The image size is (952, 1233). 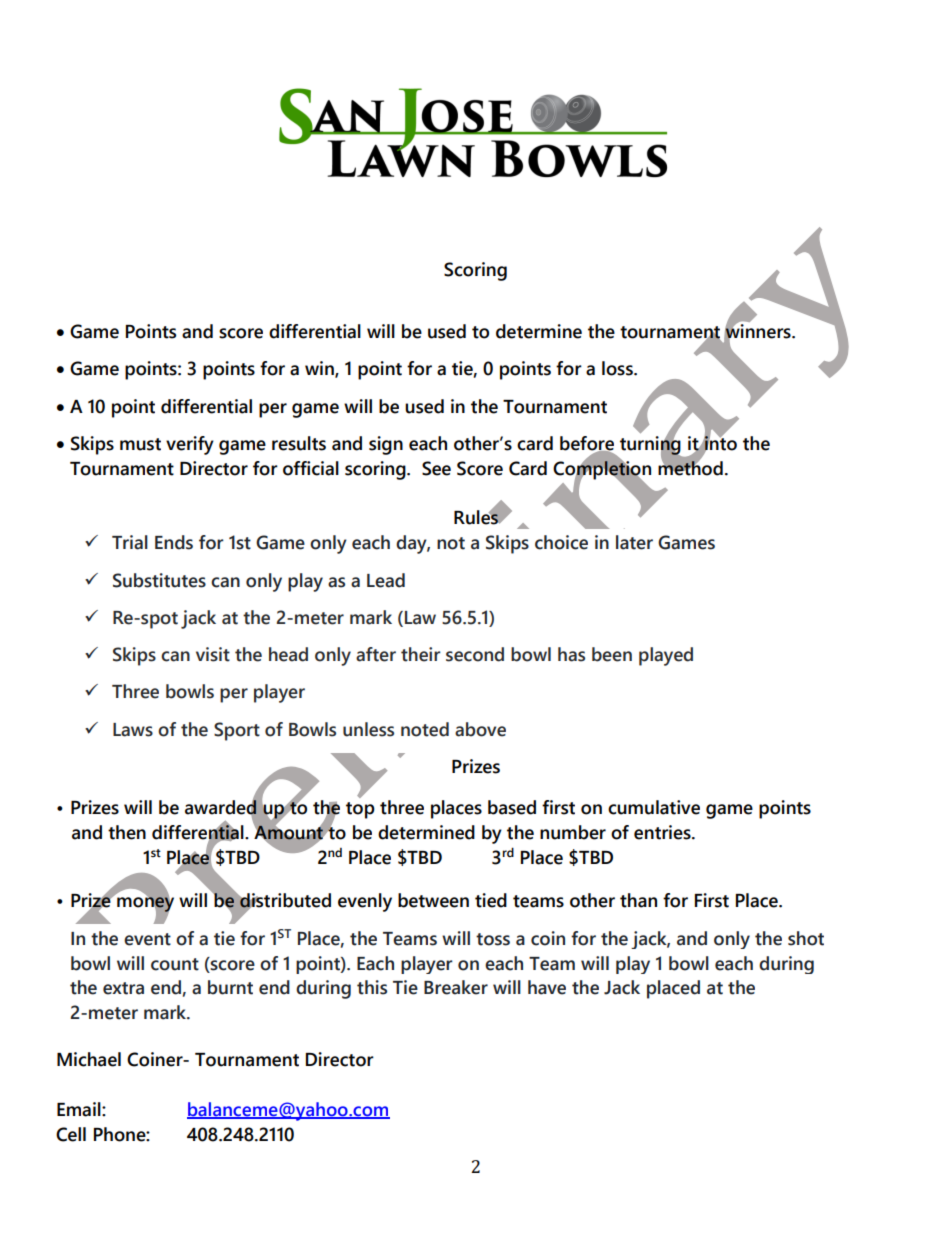 I want to click on entries, so click(x=663, y=832).
